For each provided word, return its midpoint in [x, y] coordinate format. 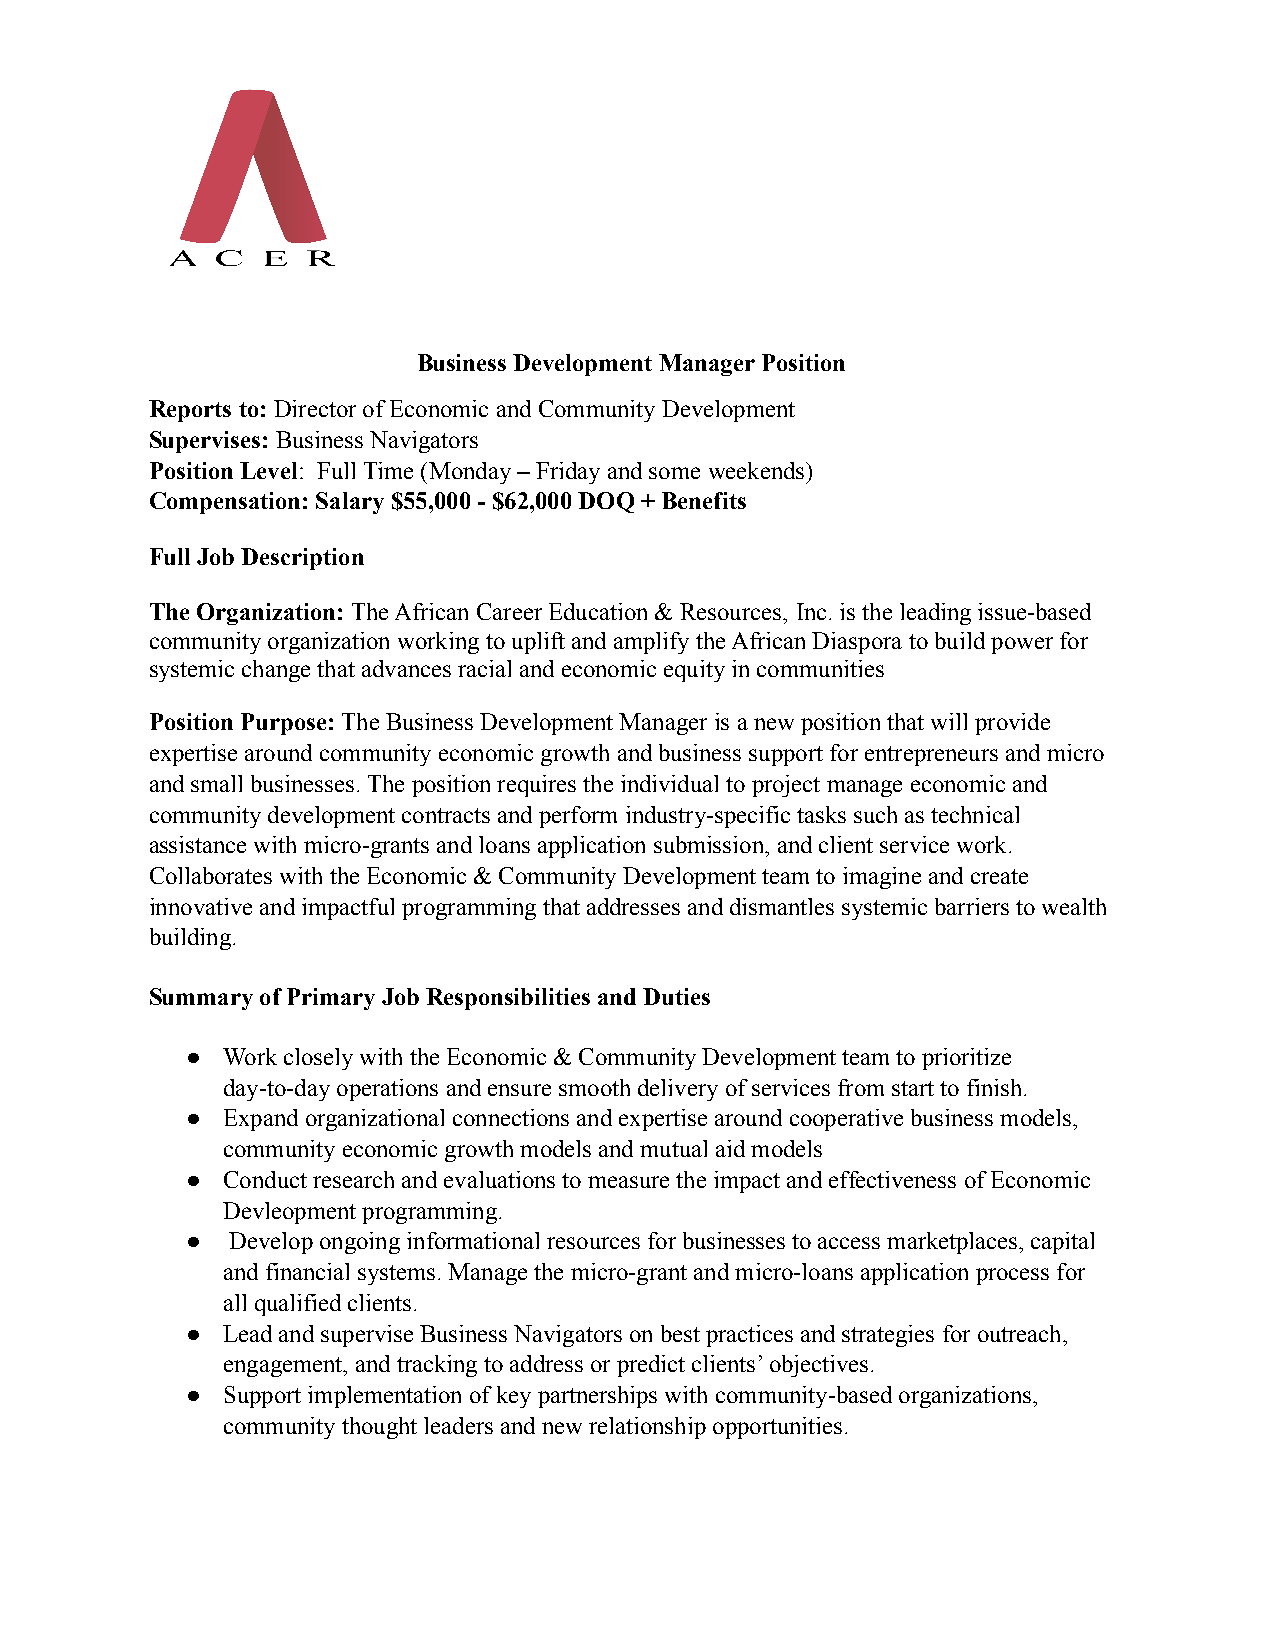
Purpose [283, 724]
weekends [758, 470]
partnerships [597, 1397]
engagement [284, 1367]
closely [318, 1059]
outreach [1021, 1333]
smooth [594, 1087]
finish [994, 1087]
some [674, 473]
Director [315, 408]
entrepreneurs [931, 756]
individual [669, 783]
